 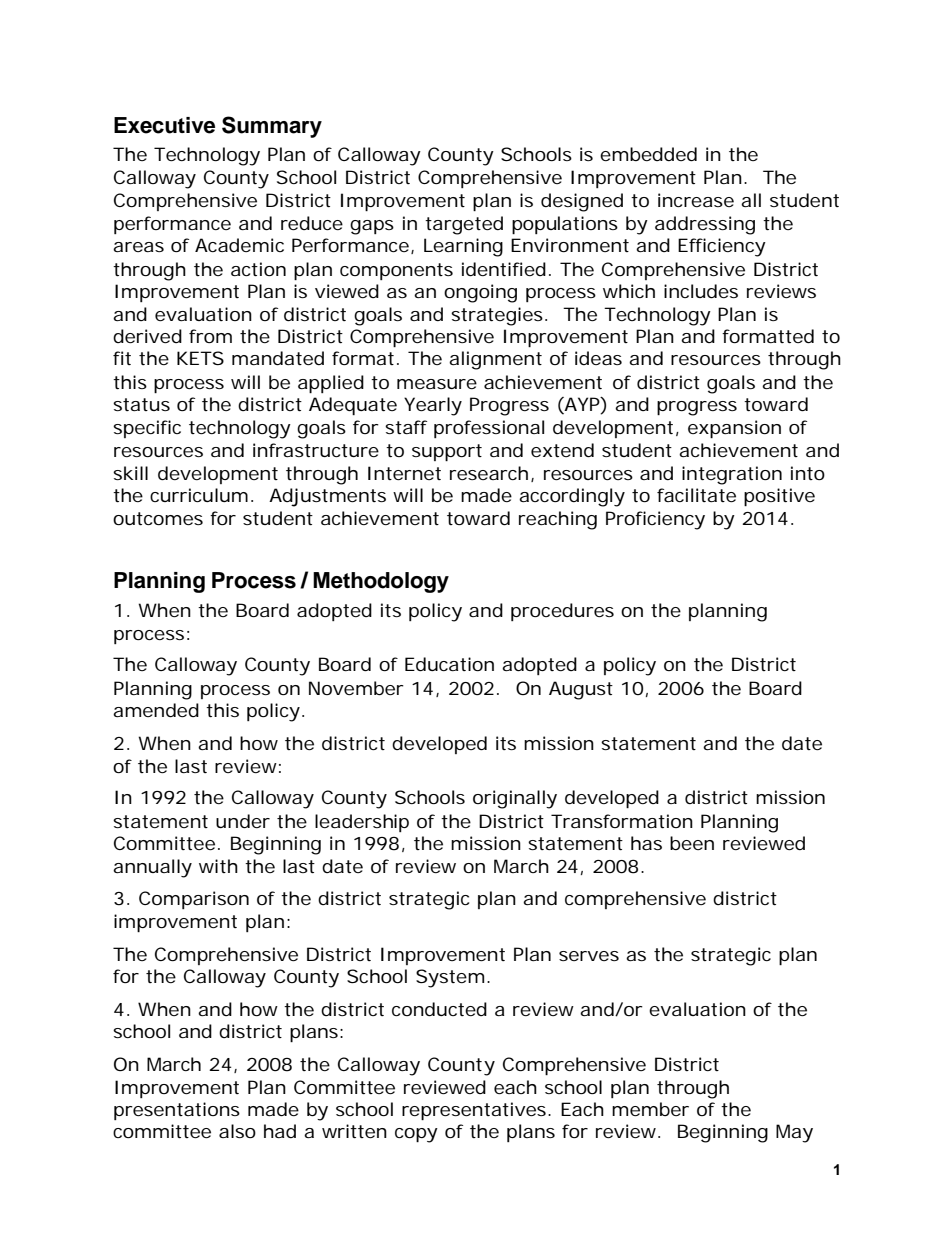 I want to click on under, so click(x=243, y=821).
